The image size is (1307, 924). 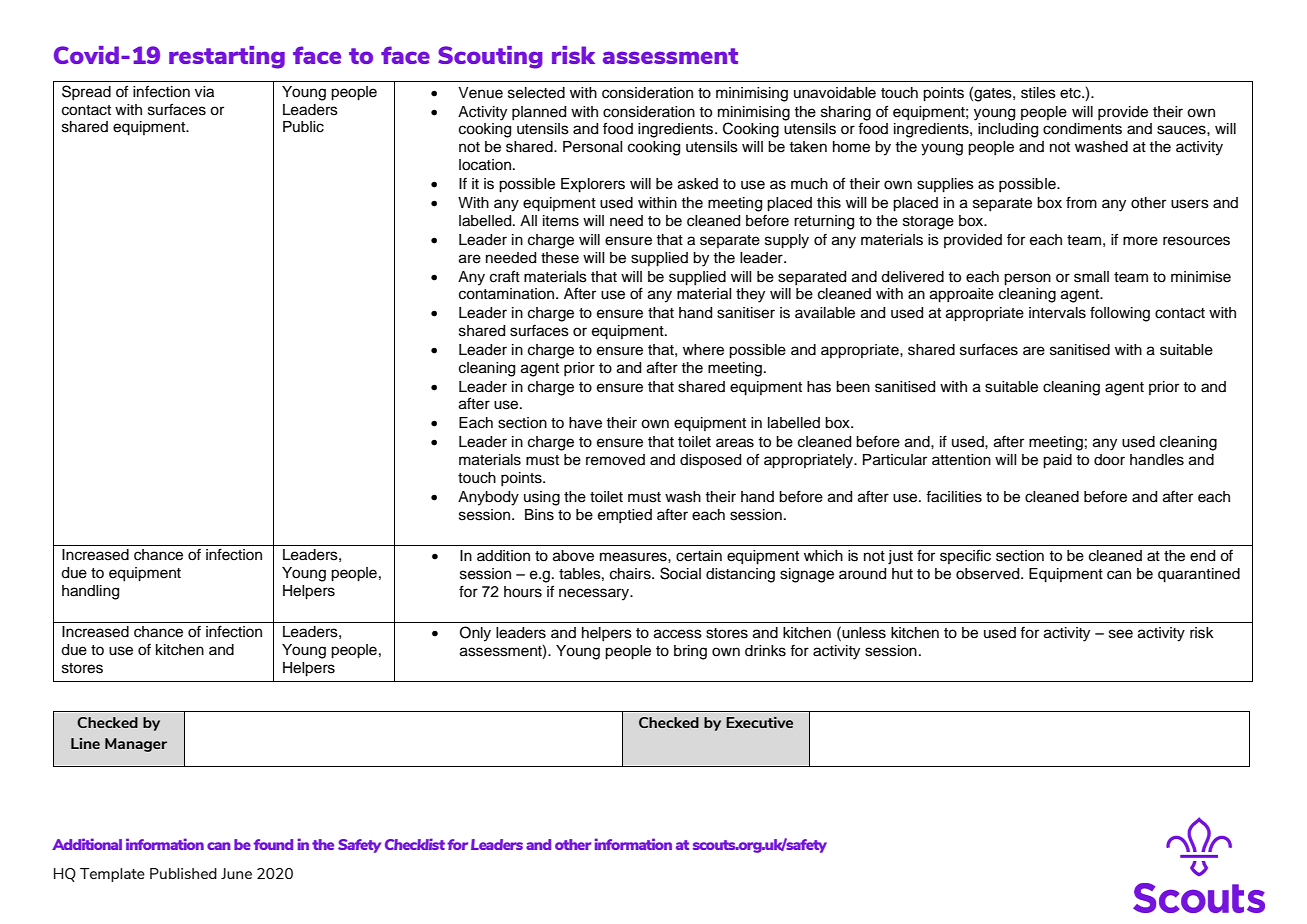 I want to click on via, so click(x=204, y=92).
